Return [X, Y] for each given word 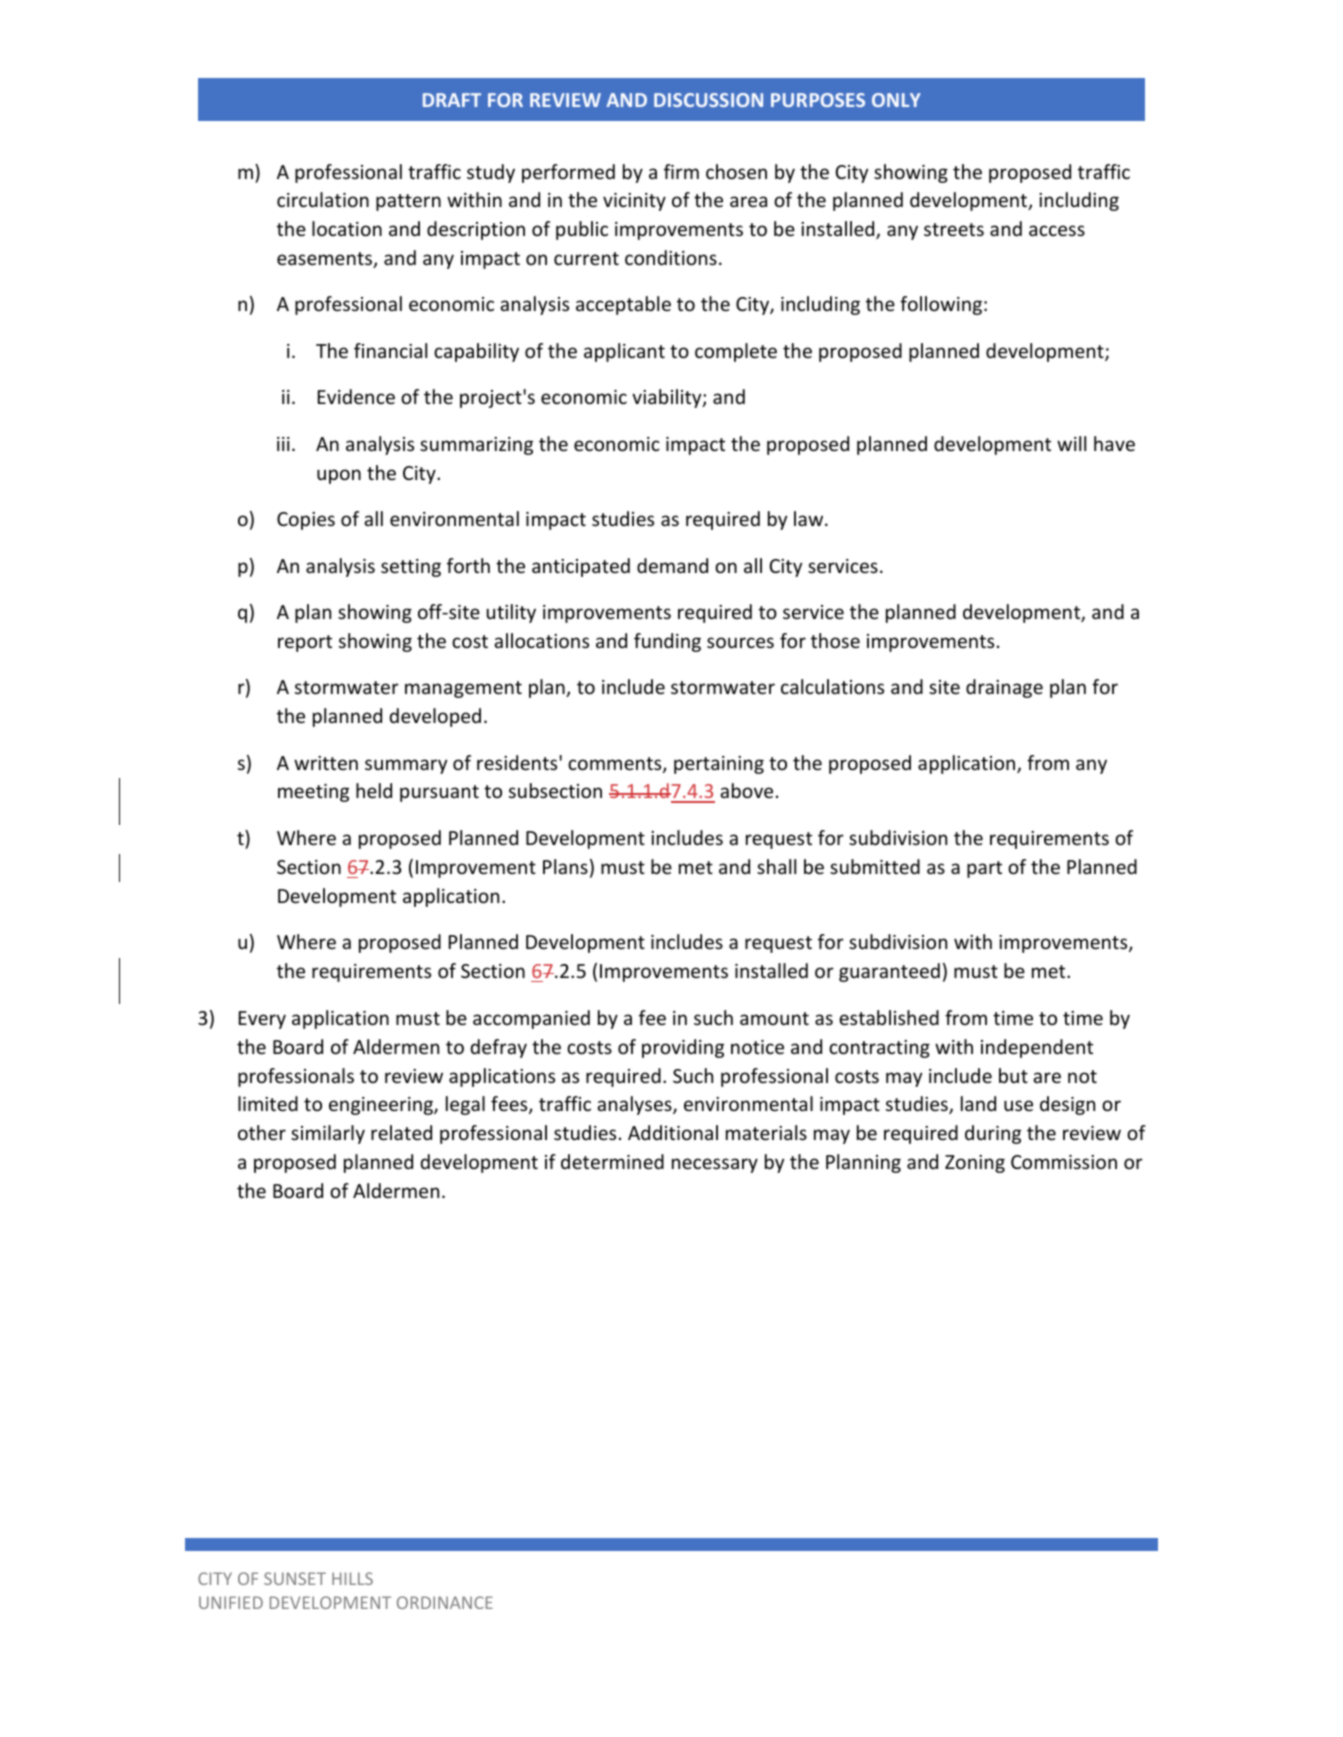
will [1071, 443]
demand [672, 565]
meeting [313, 793]
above [746, 790]
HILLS [352, 1578]
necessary [715, 1165]
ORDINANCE [445, 1602]
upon [339, 476]
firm [681, 171]
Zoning [975, 1164]
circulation [323, 199]
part [984, 869]
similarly [328, 1134]
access [1057, 230]
